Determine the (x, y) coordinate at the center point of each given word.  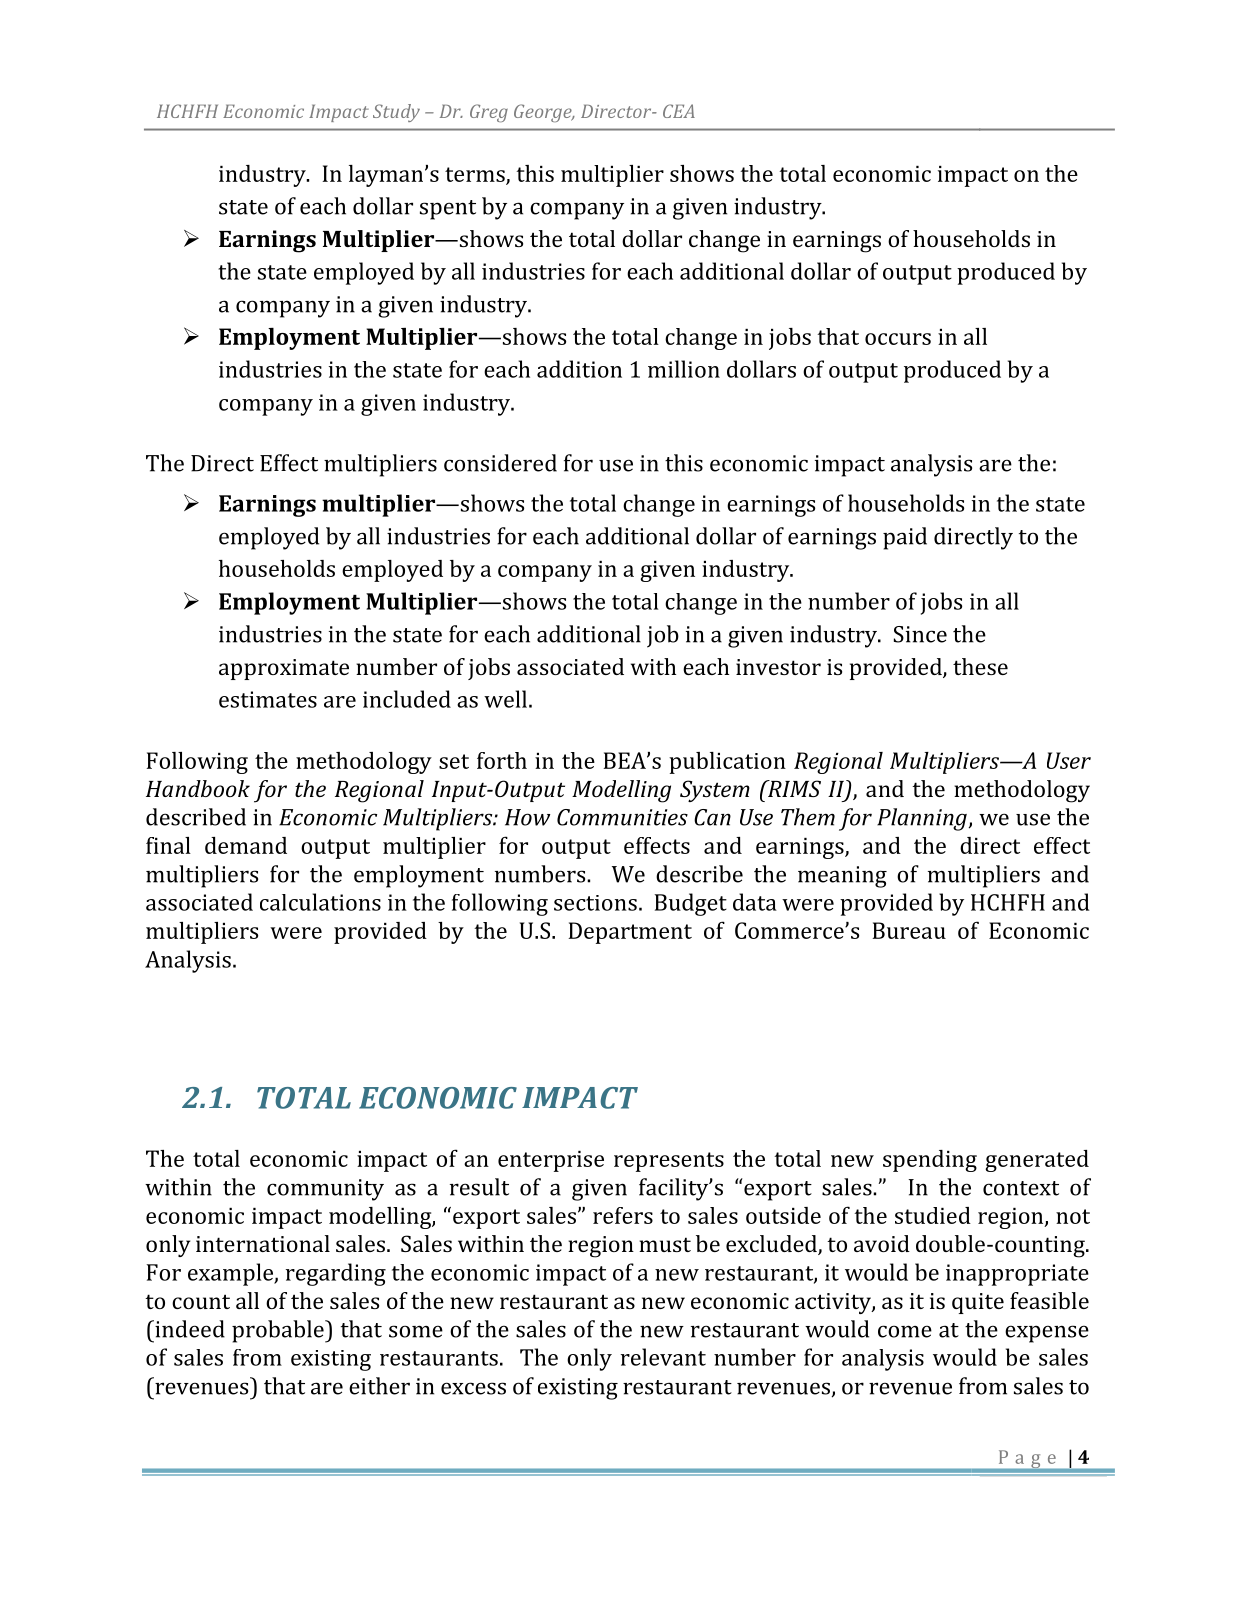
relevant (663, 1357)
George (544, 113)
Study (396, 113)
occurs (898, 339)
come (905, 1331)
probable (279, 1331)
